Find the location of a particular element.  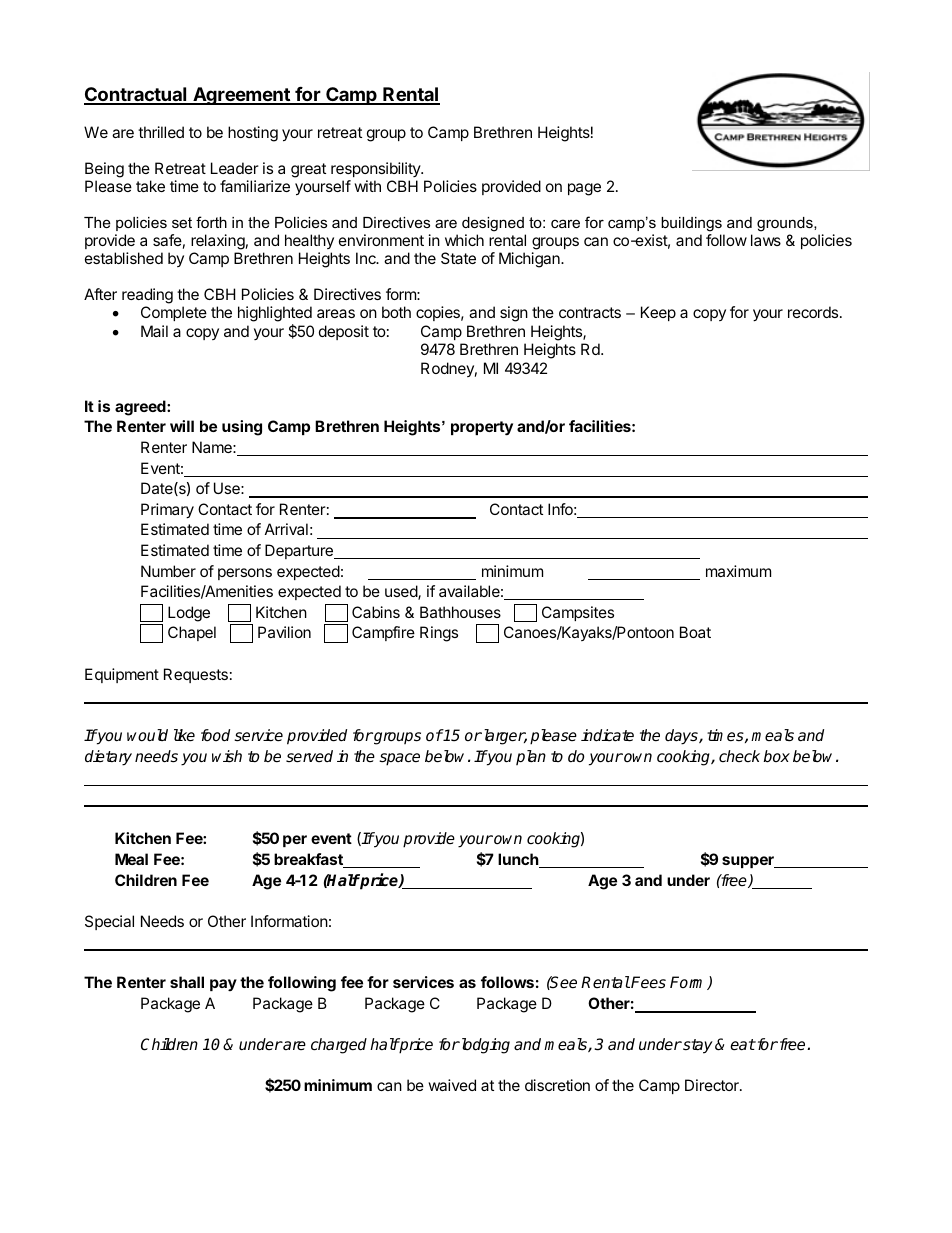

thrilled is located at coordinates (161, 132).
